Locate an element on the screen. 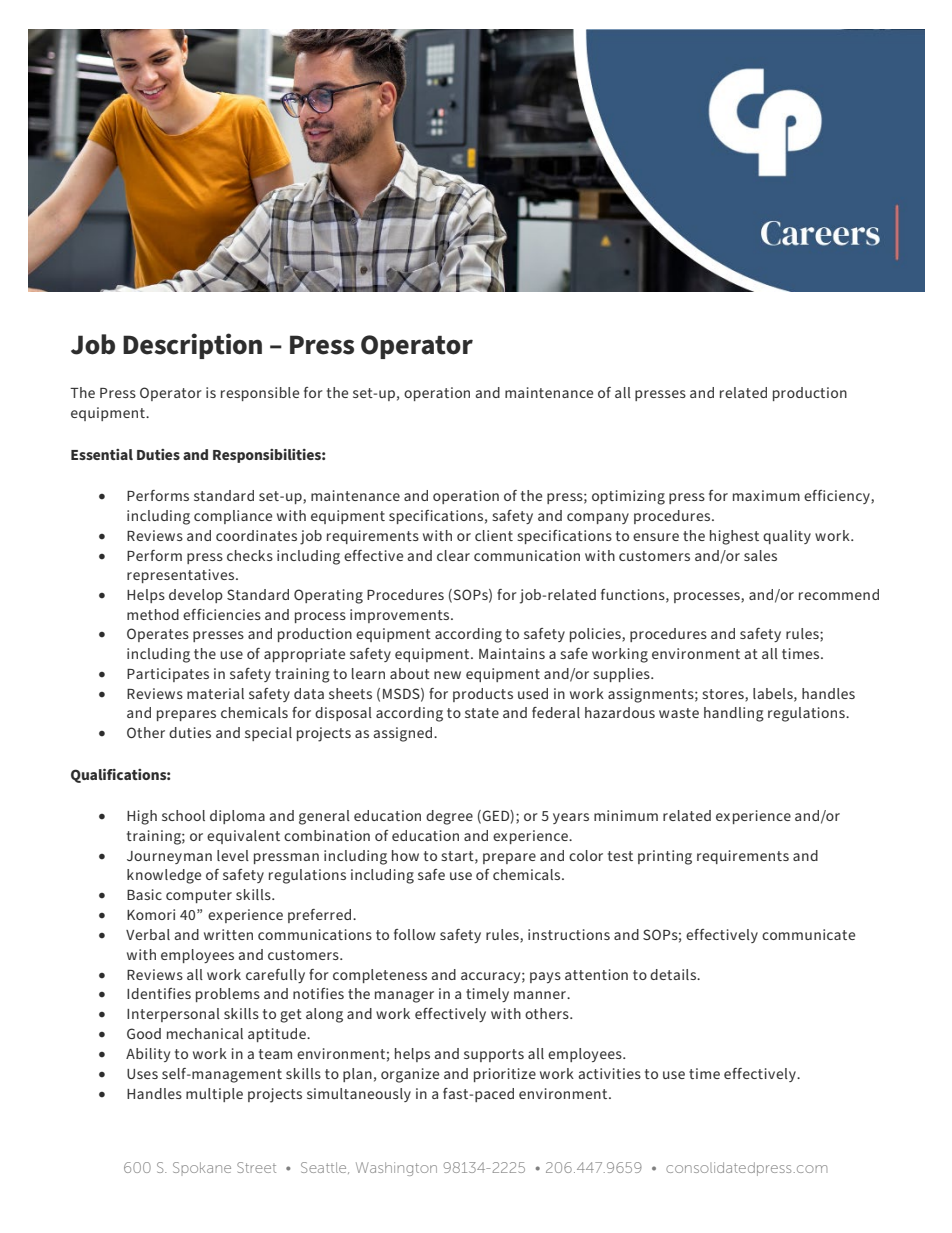  Spokane is located at coordinates (202, 1167).
